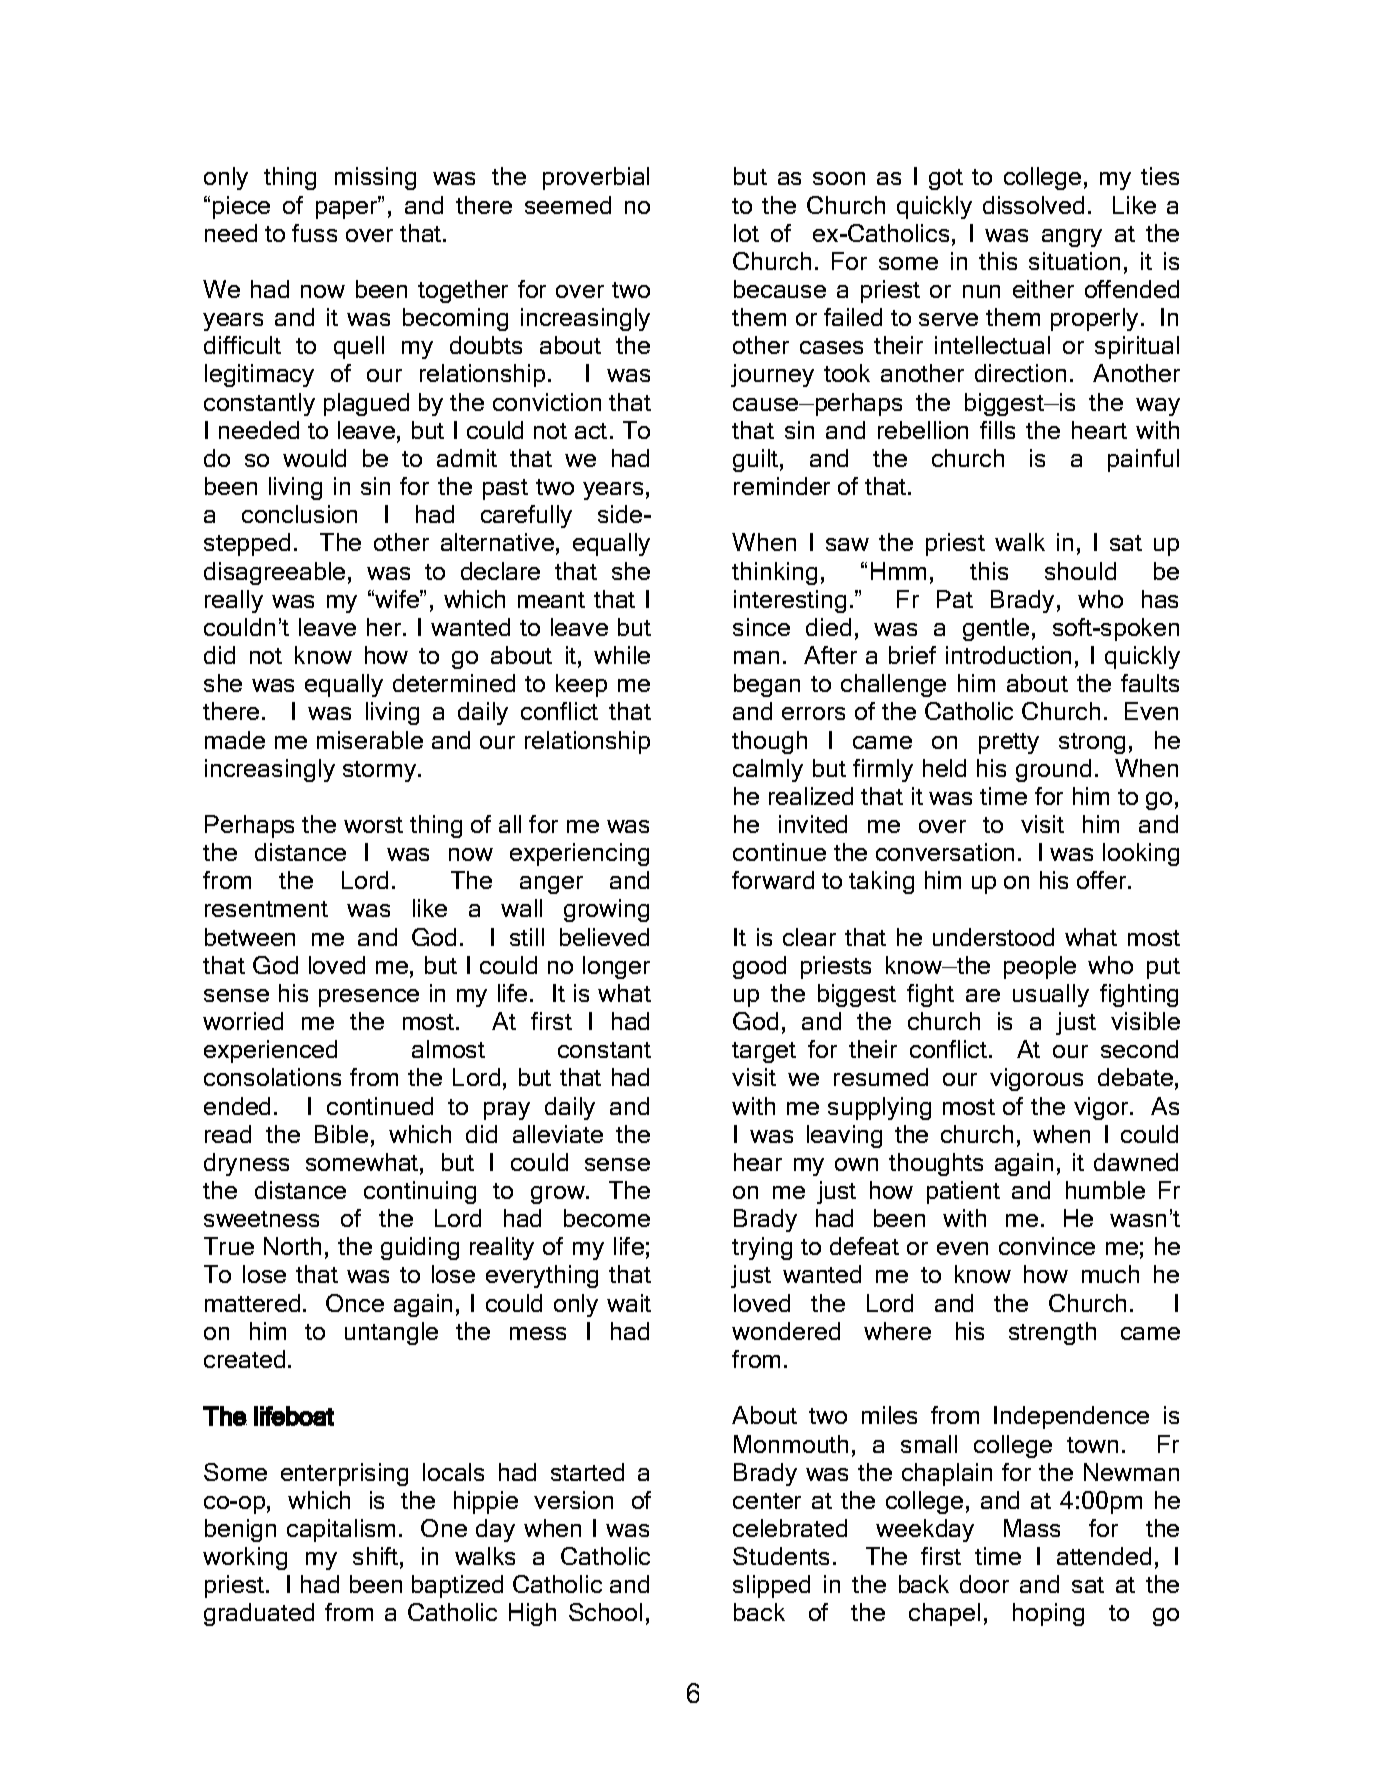  Describe the element at coordinates (341, 1134) in the screenshot. I see `Bible` at that location.
